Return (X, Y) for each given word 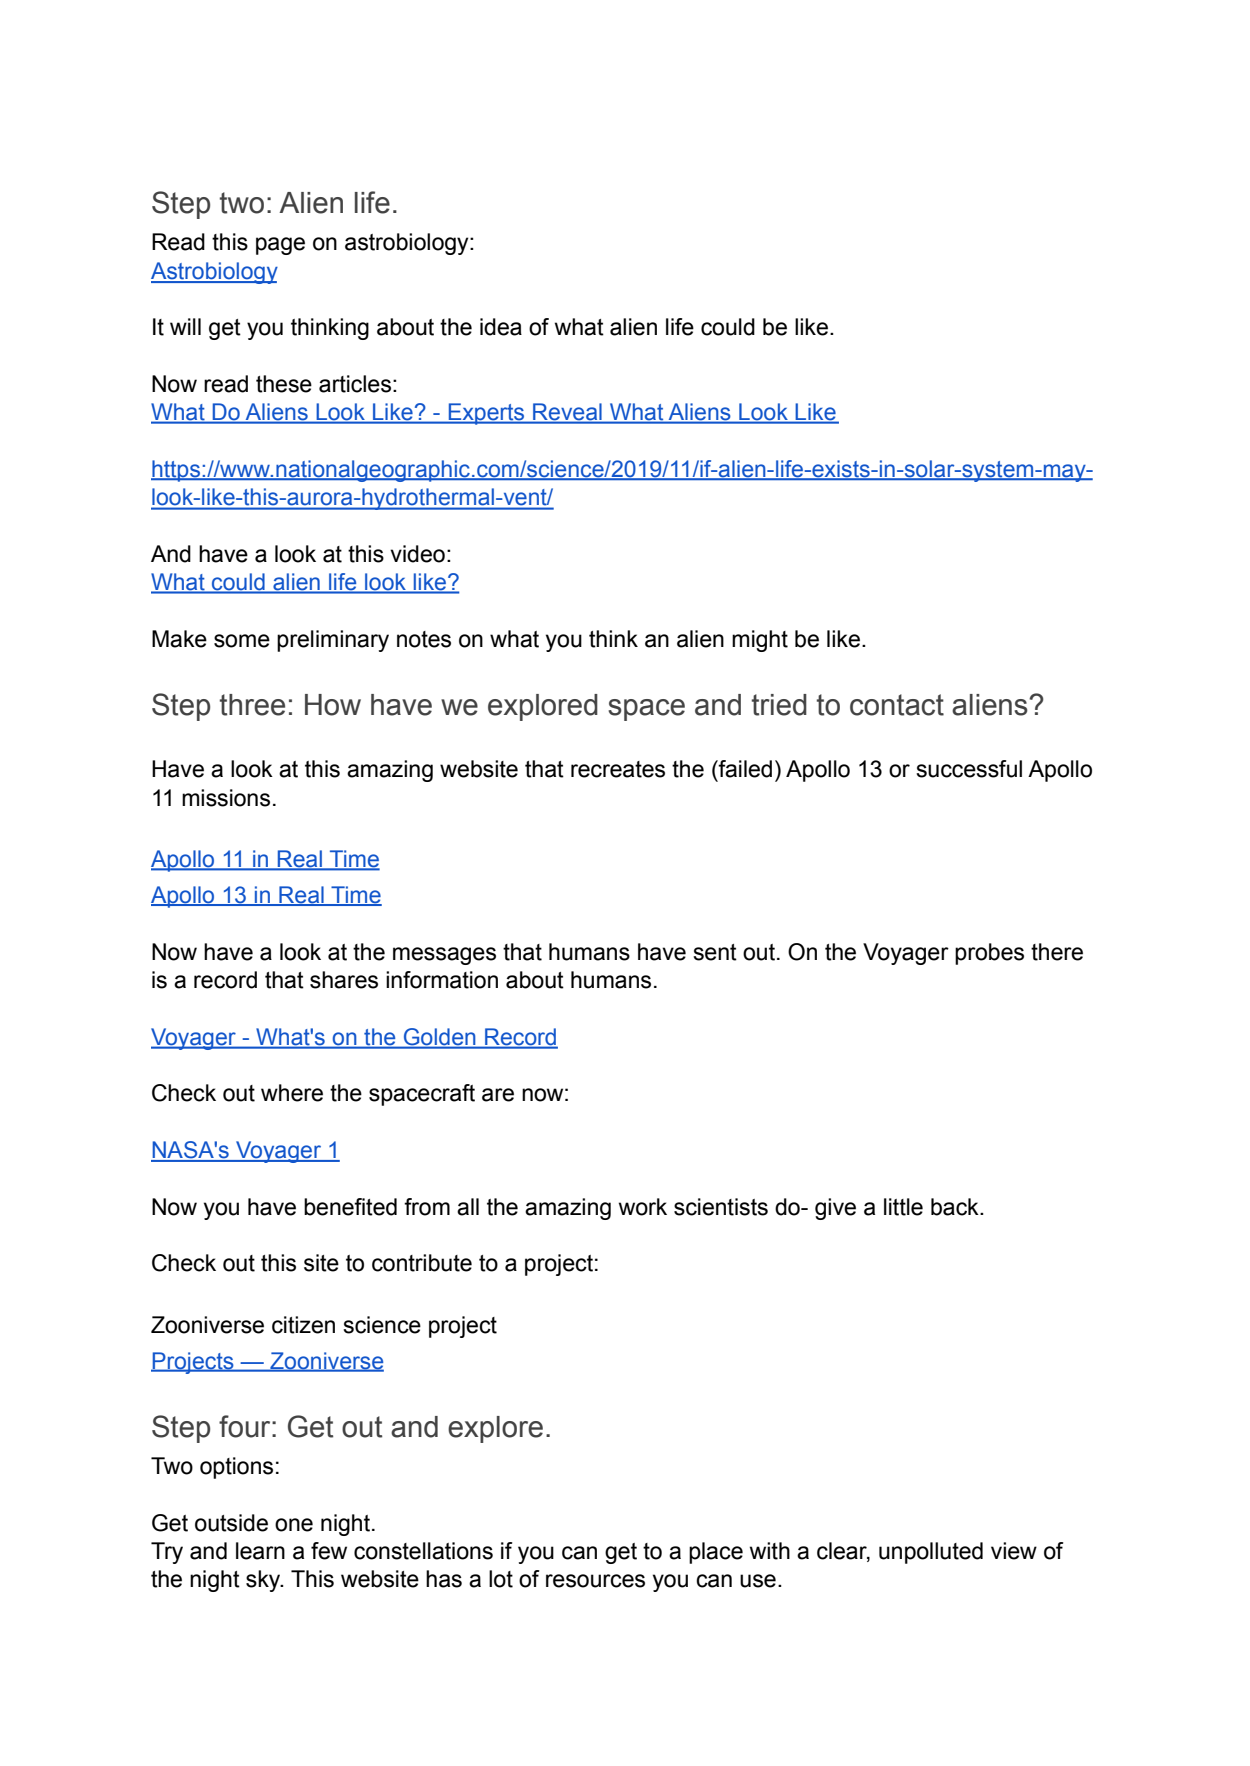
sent (715, 952)
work (643, 1207)
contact (897, 705)
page (280, 246)
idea (501, 327)
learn (260, 1551)
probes (989, 954)
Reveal (567, 413)
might (760, 641)
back (956, 1207)
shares (344, 980)
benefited (350, 1207)
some (242, 641)
